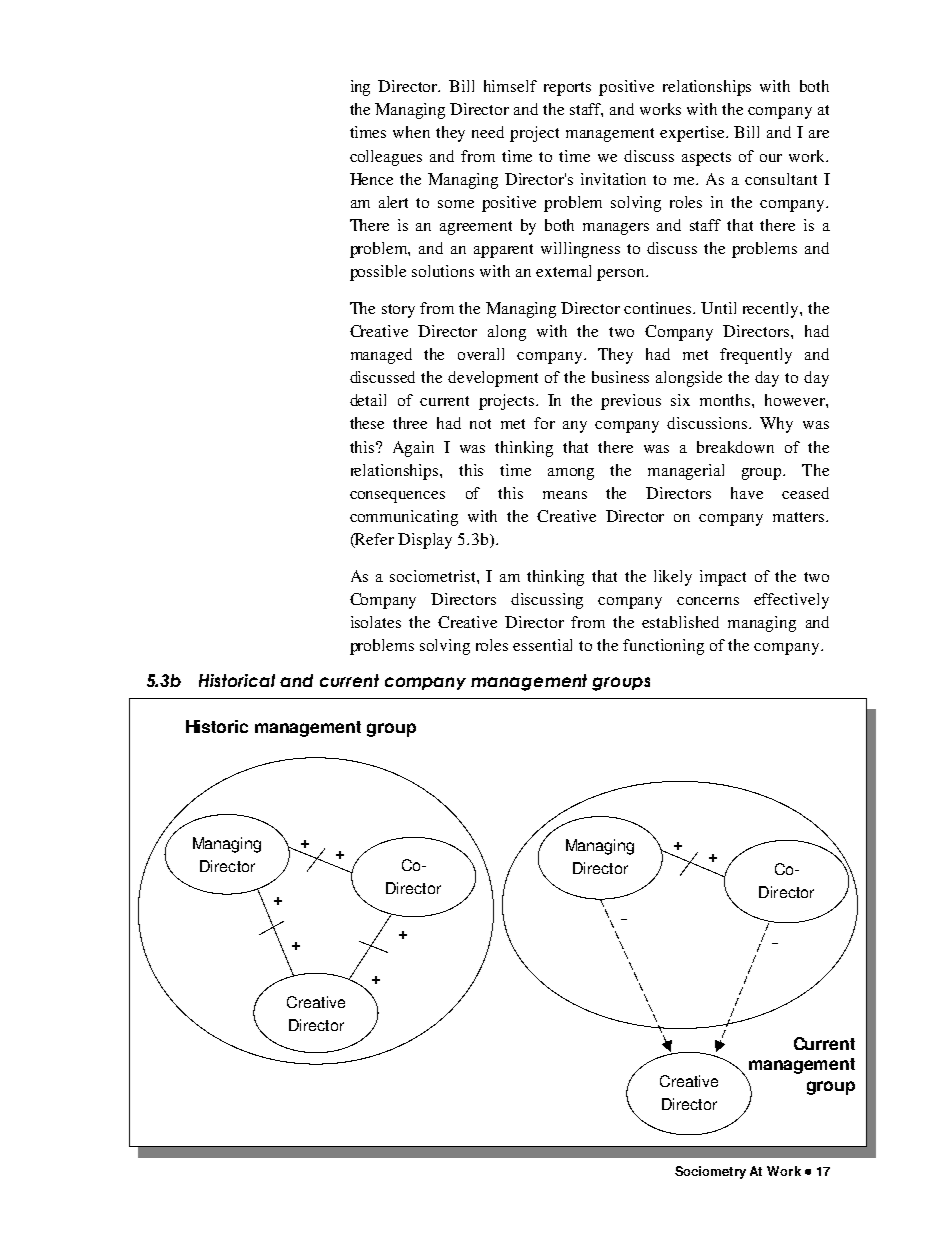  Describe the element at coordinates (376, 622) in the screenshot. I see `isolates` at that location.
